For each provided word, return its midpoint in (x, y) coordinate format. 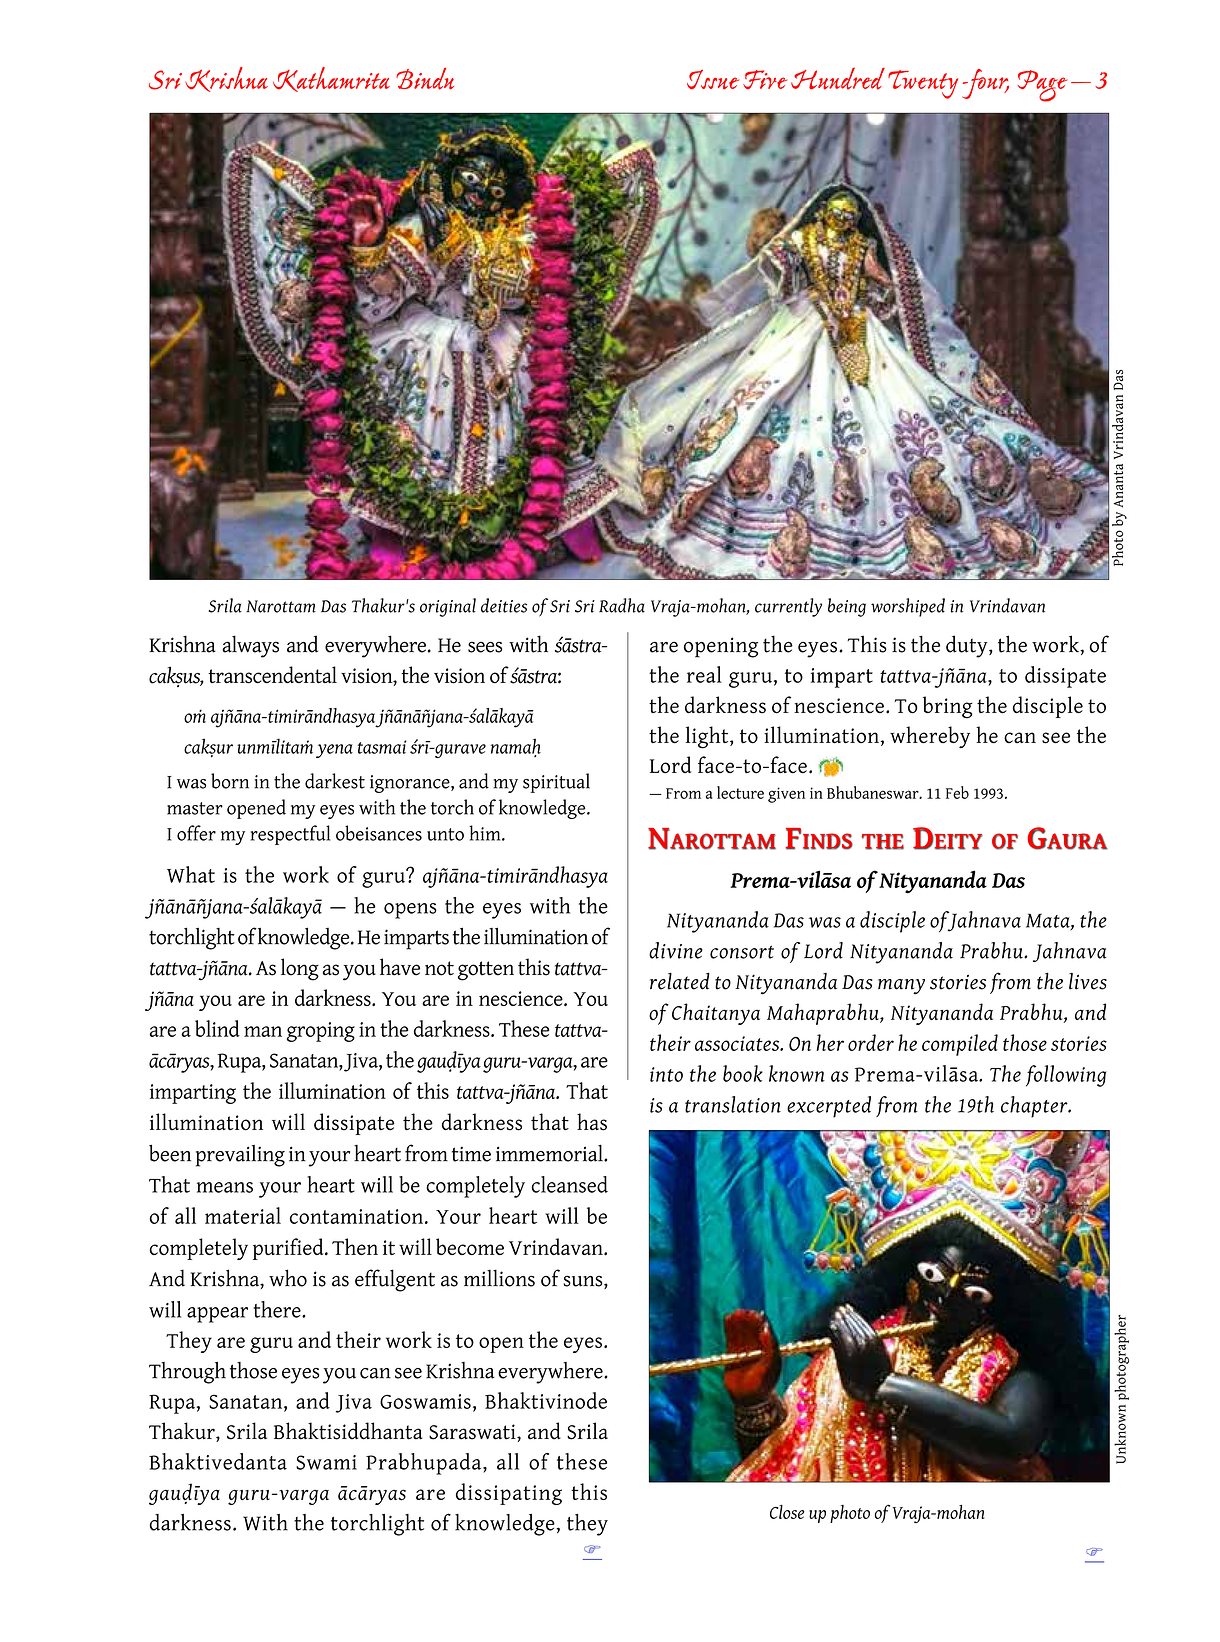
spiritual (556, 783)
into (666, 1074)
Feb (957, 792)
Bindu (425, 78)
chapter (1035, 1107)
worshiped (908, 607)
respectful (290, 835)
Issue (713, 80)
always (250, 646)
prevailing (240, 1156)
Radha (622, 605)
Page (1042, 86)
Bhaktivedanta (218, 1461)
